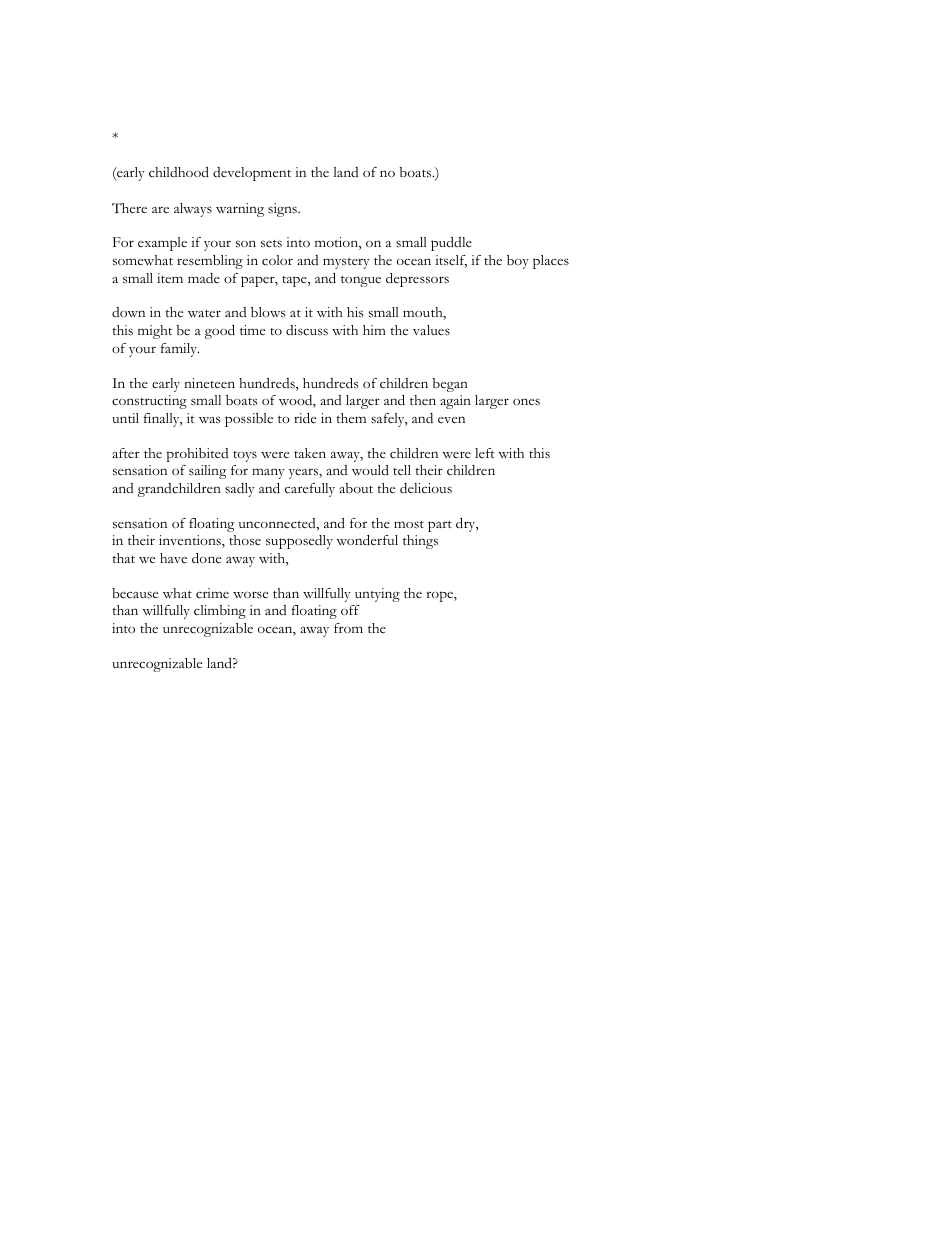  Describe the element at coordinates (283, 210) in the screenshot. I see `signs` at that location.
